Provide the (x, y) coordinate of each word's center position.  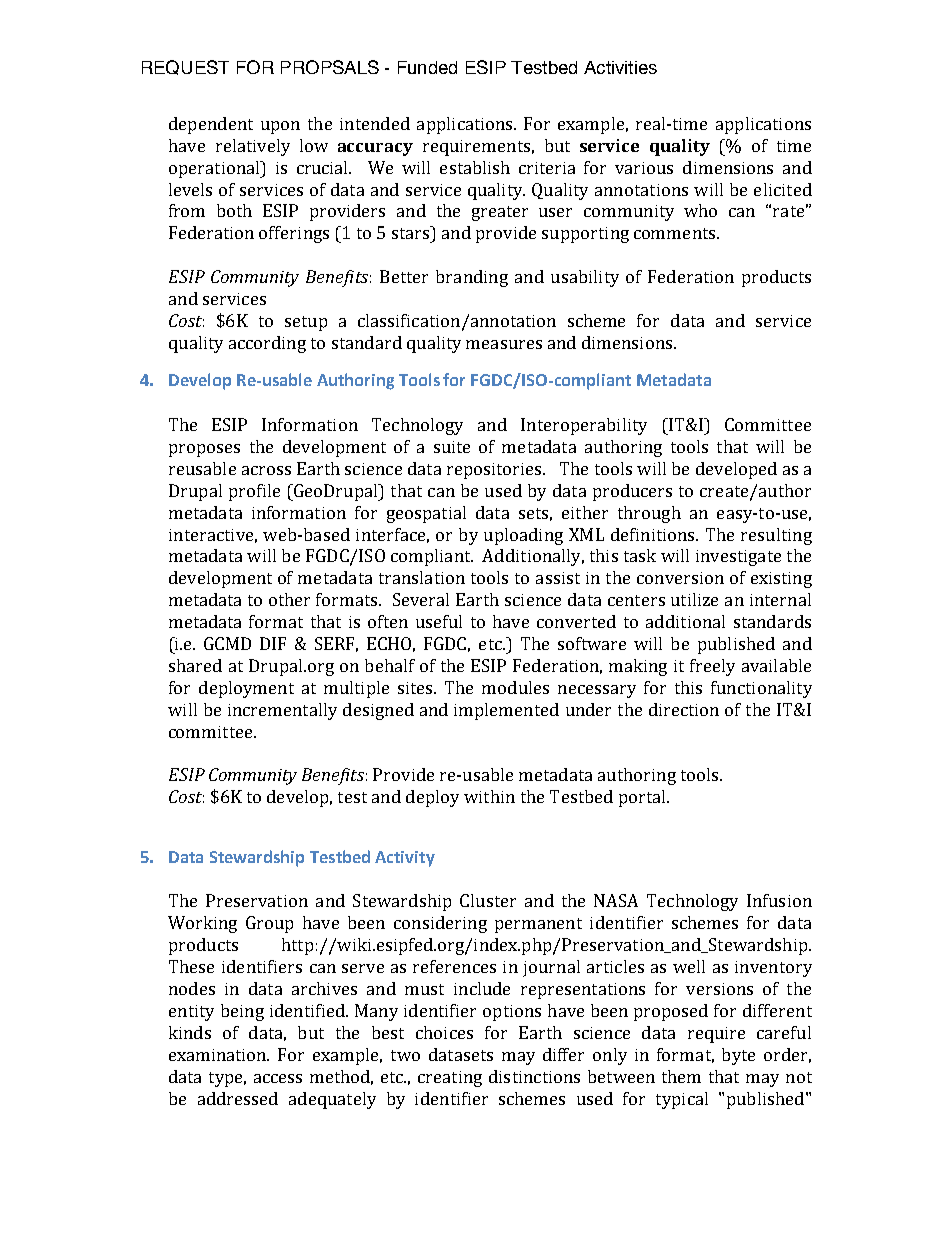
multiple (356, 689)
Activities (620, 67)
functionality (761, 689)
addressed (238, 1098)
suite (452, 447)
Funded (427, 67)
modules (515, 687)
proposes (204, 450)
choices (444, 1032)
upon (280, 127)
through (649, 514)
